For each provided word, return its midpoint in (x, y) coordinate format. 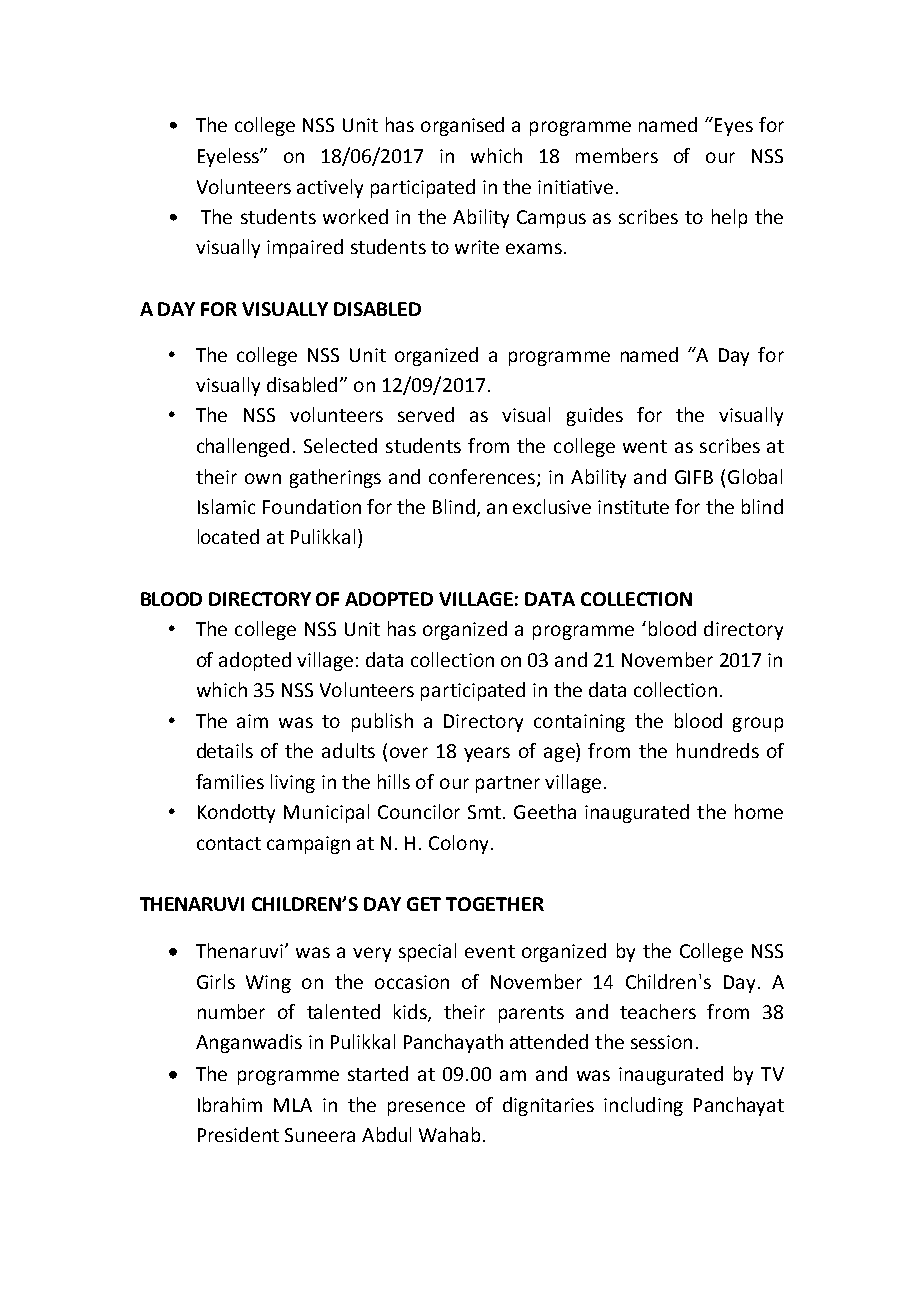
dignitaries (548, 1106)
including (643, 1106)
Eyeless (229, 157)
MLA (293, 1105)
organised (462, 126)
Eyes (734, 127)
